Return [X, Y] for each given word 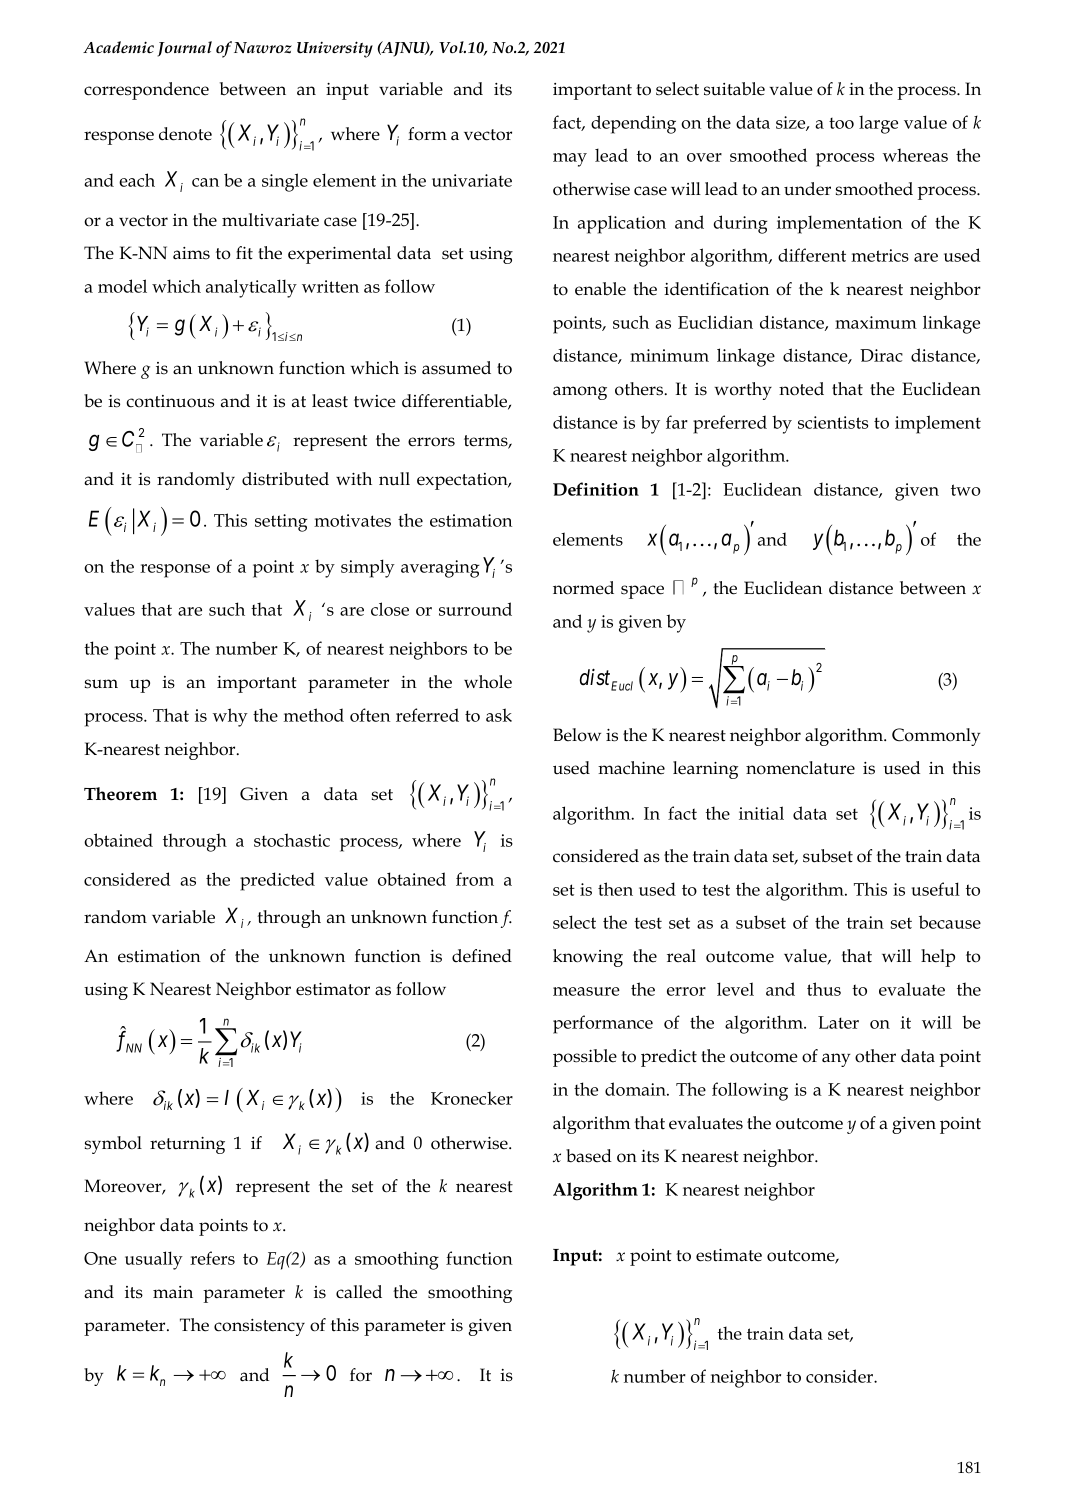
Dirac [881, 355]
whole [488, 682]
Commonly [936, 737]
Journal [185, 49]
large [878, 125]
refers [212, 1258]
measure [586, 991]
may [570, 160]
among [580, 393]
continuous [170, 401]
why [230, 717]
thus [824, 989]
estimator [333, 989]
